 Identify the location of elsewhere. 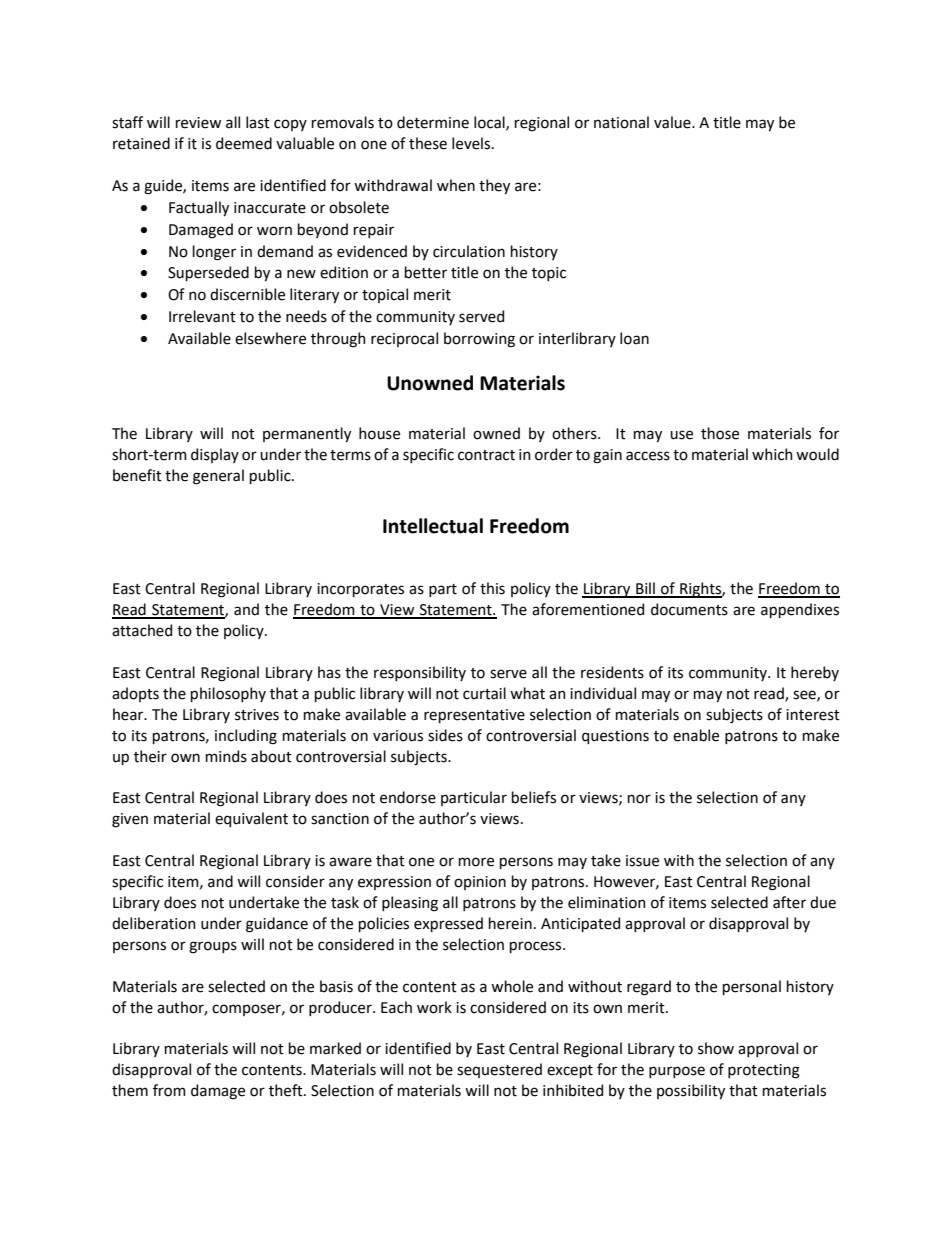
(270, 338).
